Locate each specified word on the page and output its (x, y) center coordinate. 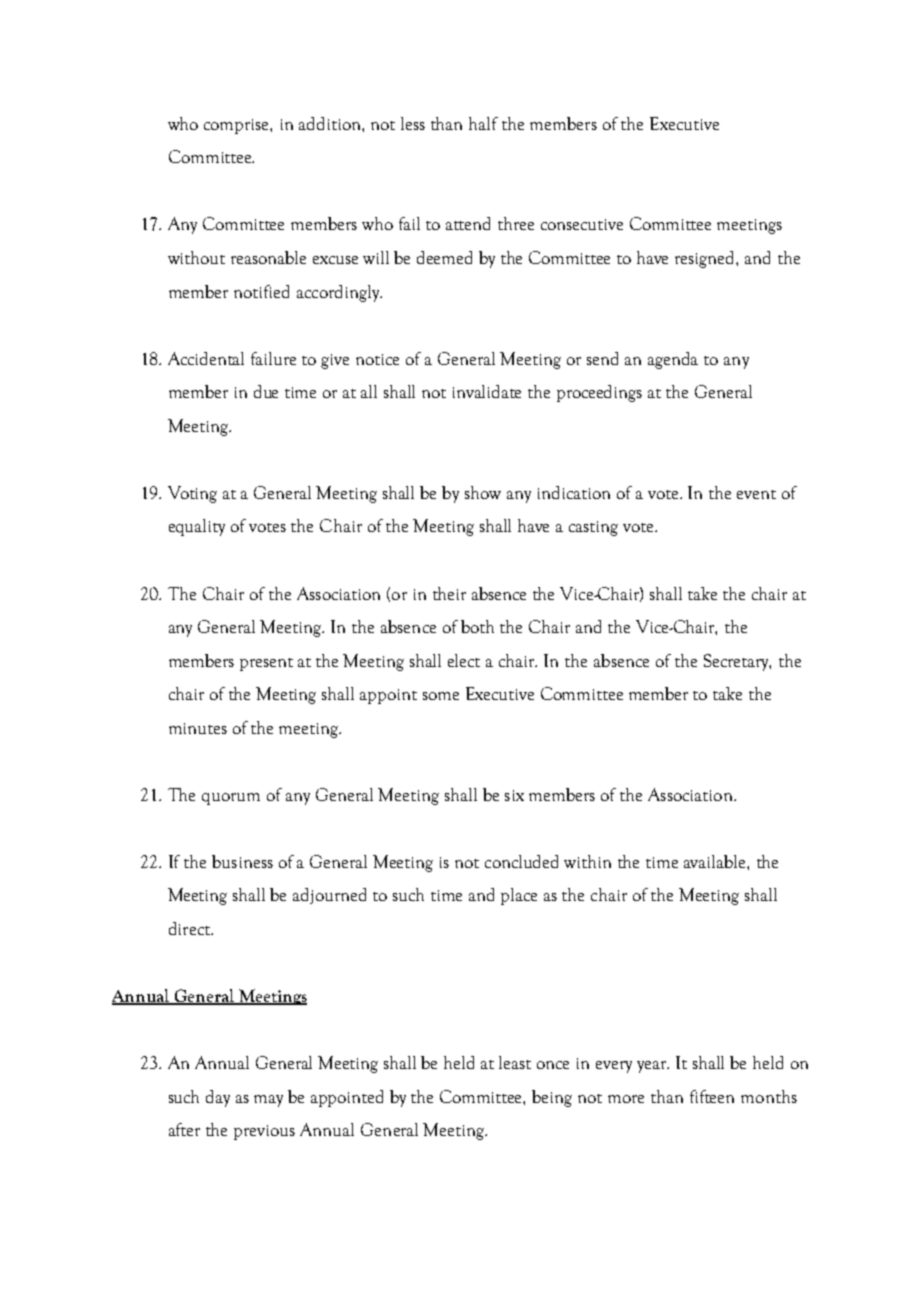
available (716, 861)
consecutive (582, 224)
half (483, 123)
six (514, 795)
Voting (192, 494)
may (268, 1101)
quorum (231, 799)
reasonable (268, 257)
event (756, 494)
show (483, 492)
